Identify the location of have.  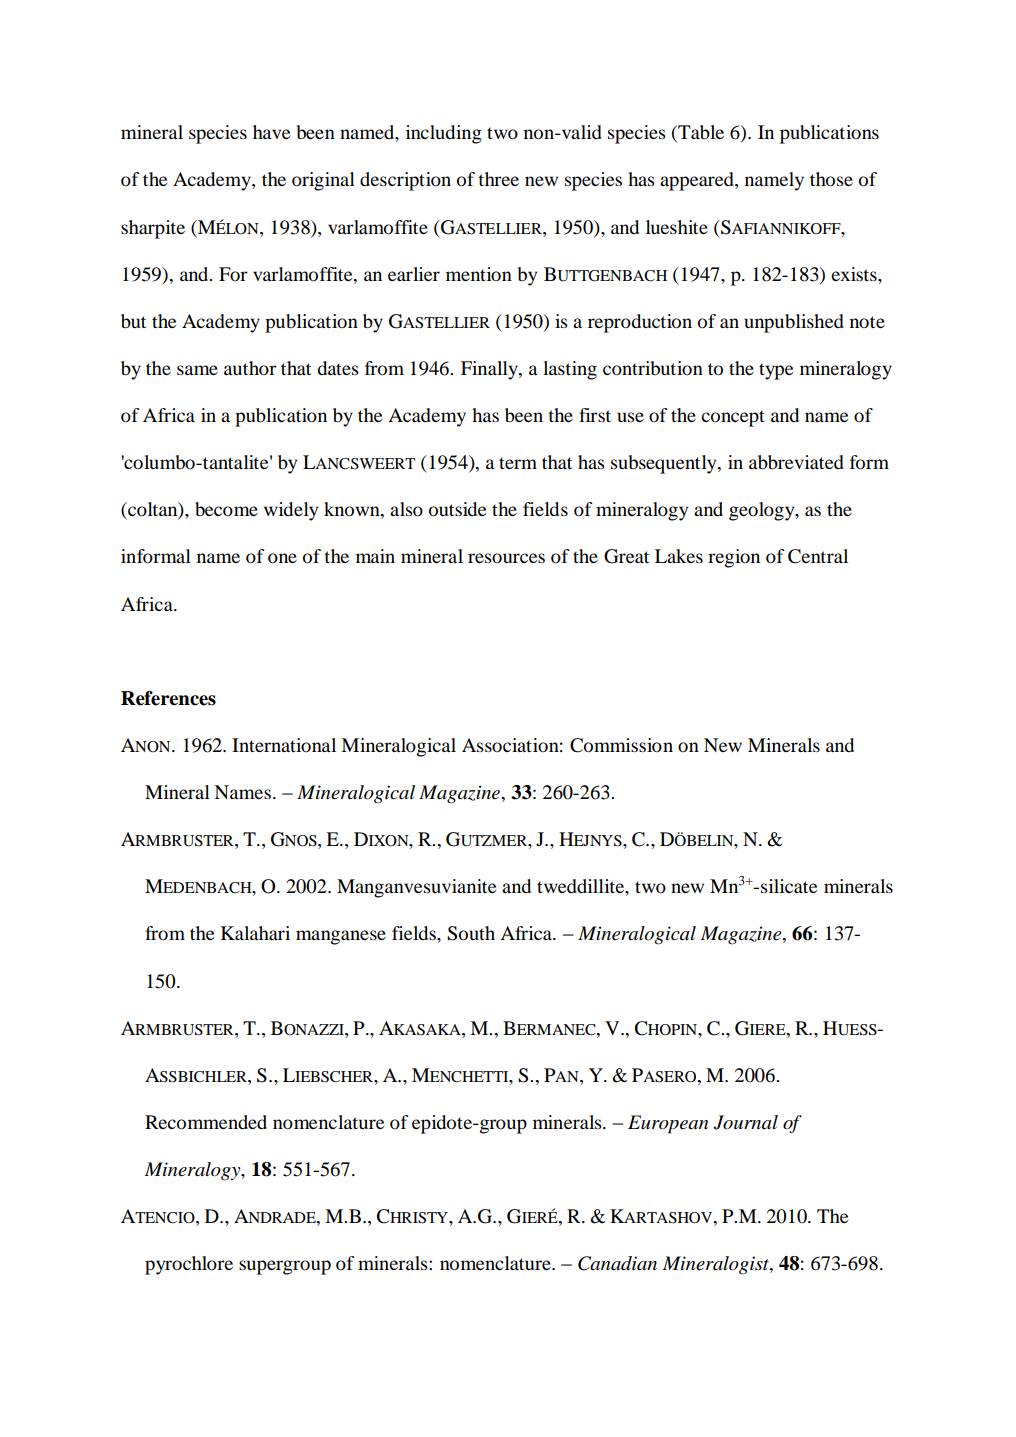
(271, 132).
